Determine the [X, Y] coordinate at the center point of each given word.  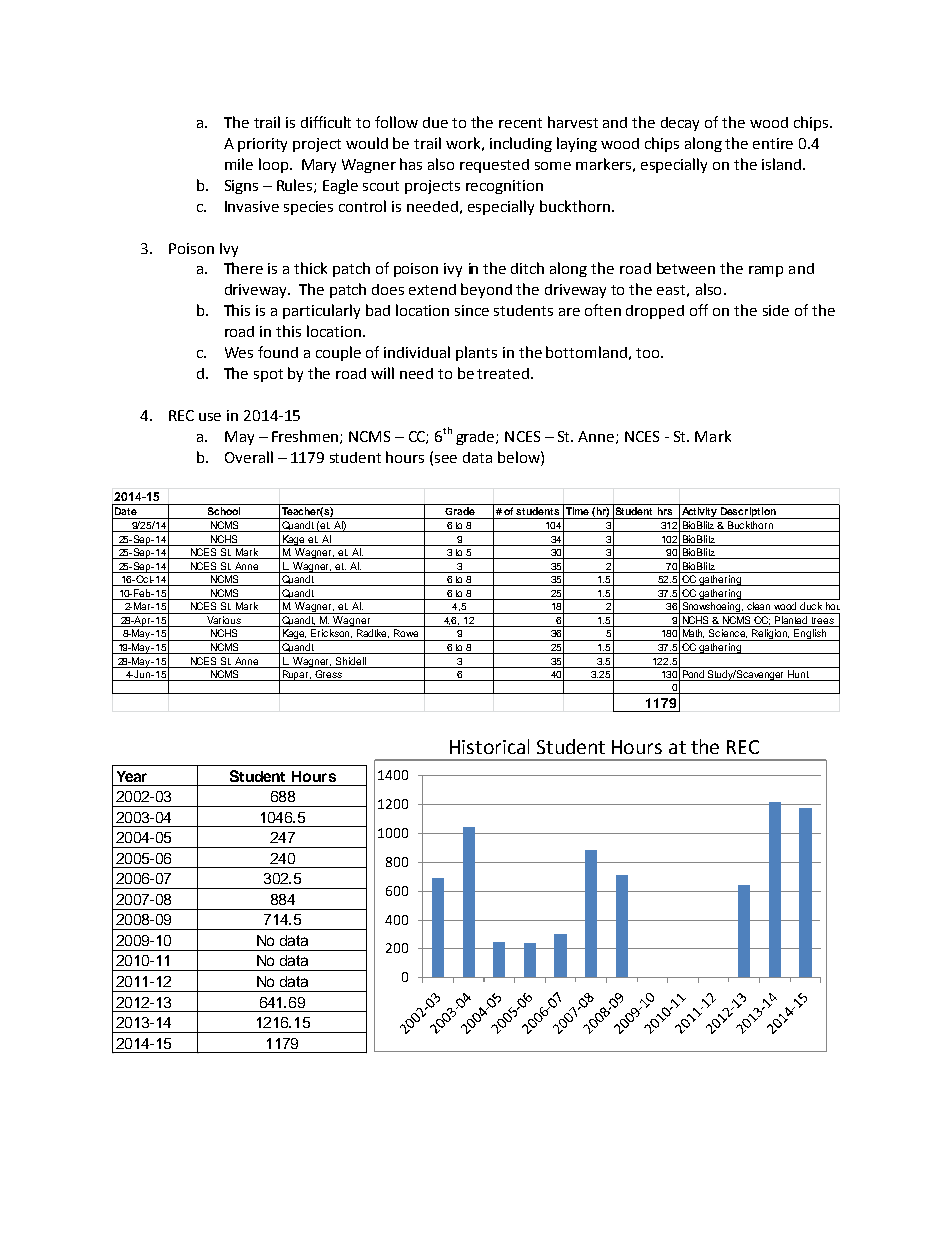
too [649, 353]
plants [476, 353]
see [446, 459]
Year [132, 776]
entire [773, 143]
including [521, 144]
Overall [249, 457]
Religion [770, 635]
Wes [239, 352]
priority [262, 145]
